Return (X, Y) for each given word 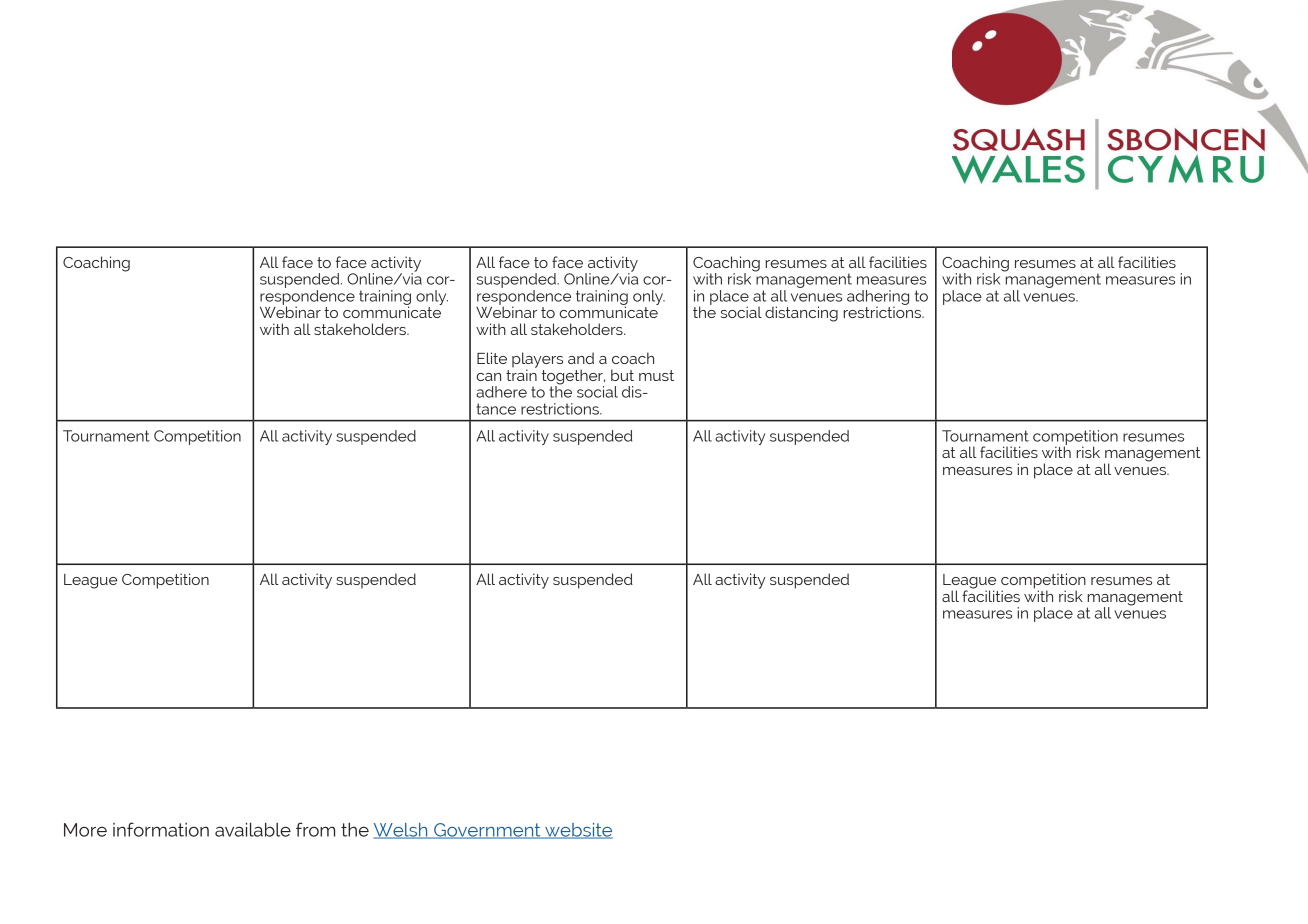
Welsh (401, 831)
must (656, 375)
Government (487, 831)
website (578, 831)
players (537, 361)
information (161, 829)
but (622, 375)
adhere (501, 392)
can (489, 377)
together (573, 378)
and (581, 358)
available (253, 830)
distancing (801, 314)
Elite (492, 358)
